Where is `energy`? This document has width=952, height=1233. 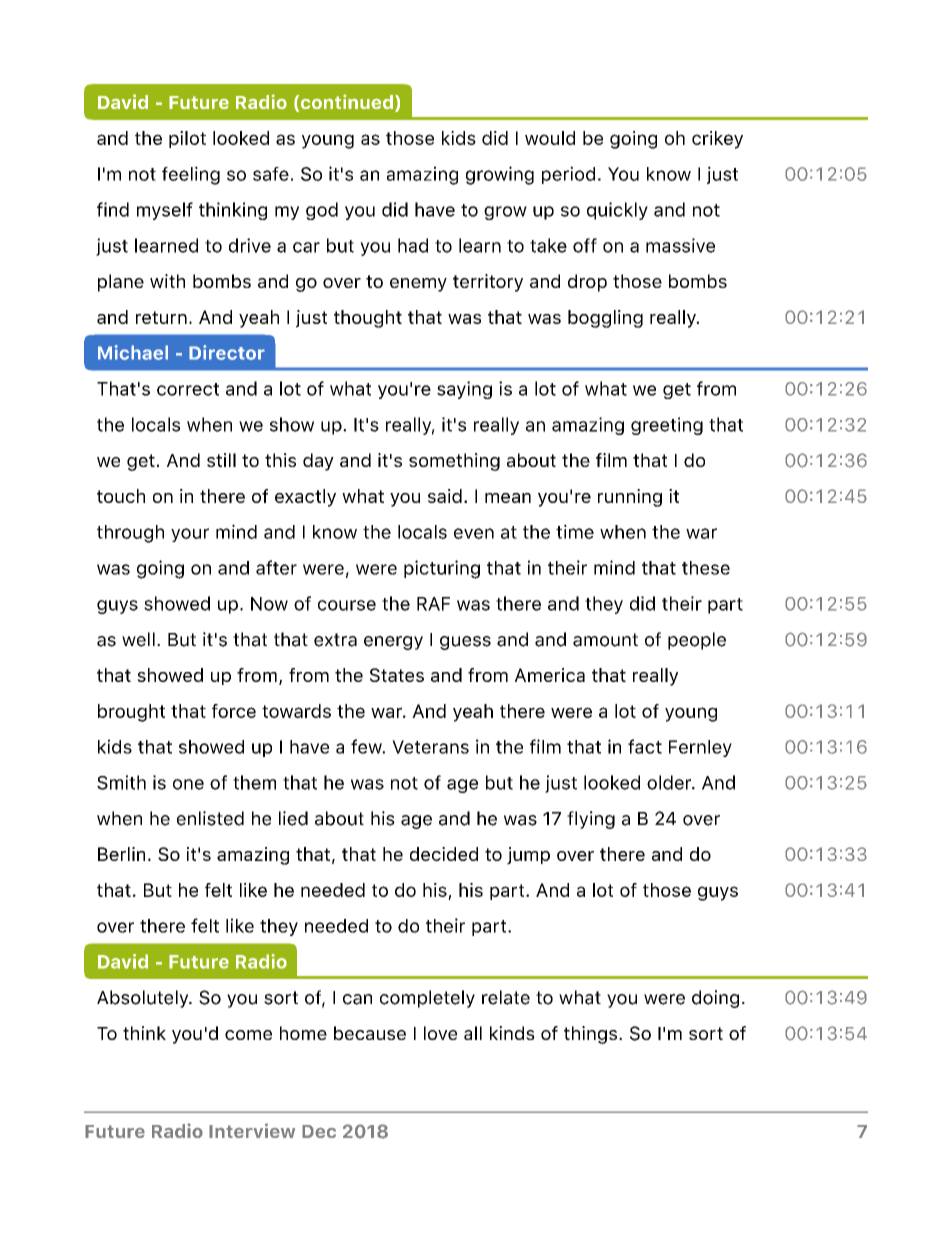
energy is located at coordinates (393, 643).
